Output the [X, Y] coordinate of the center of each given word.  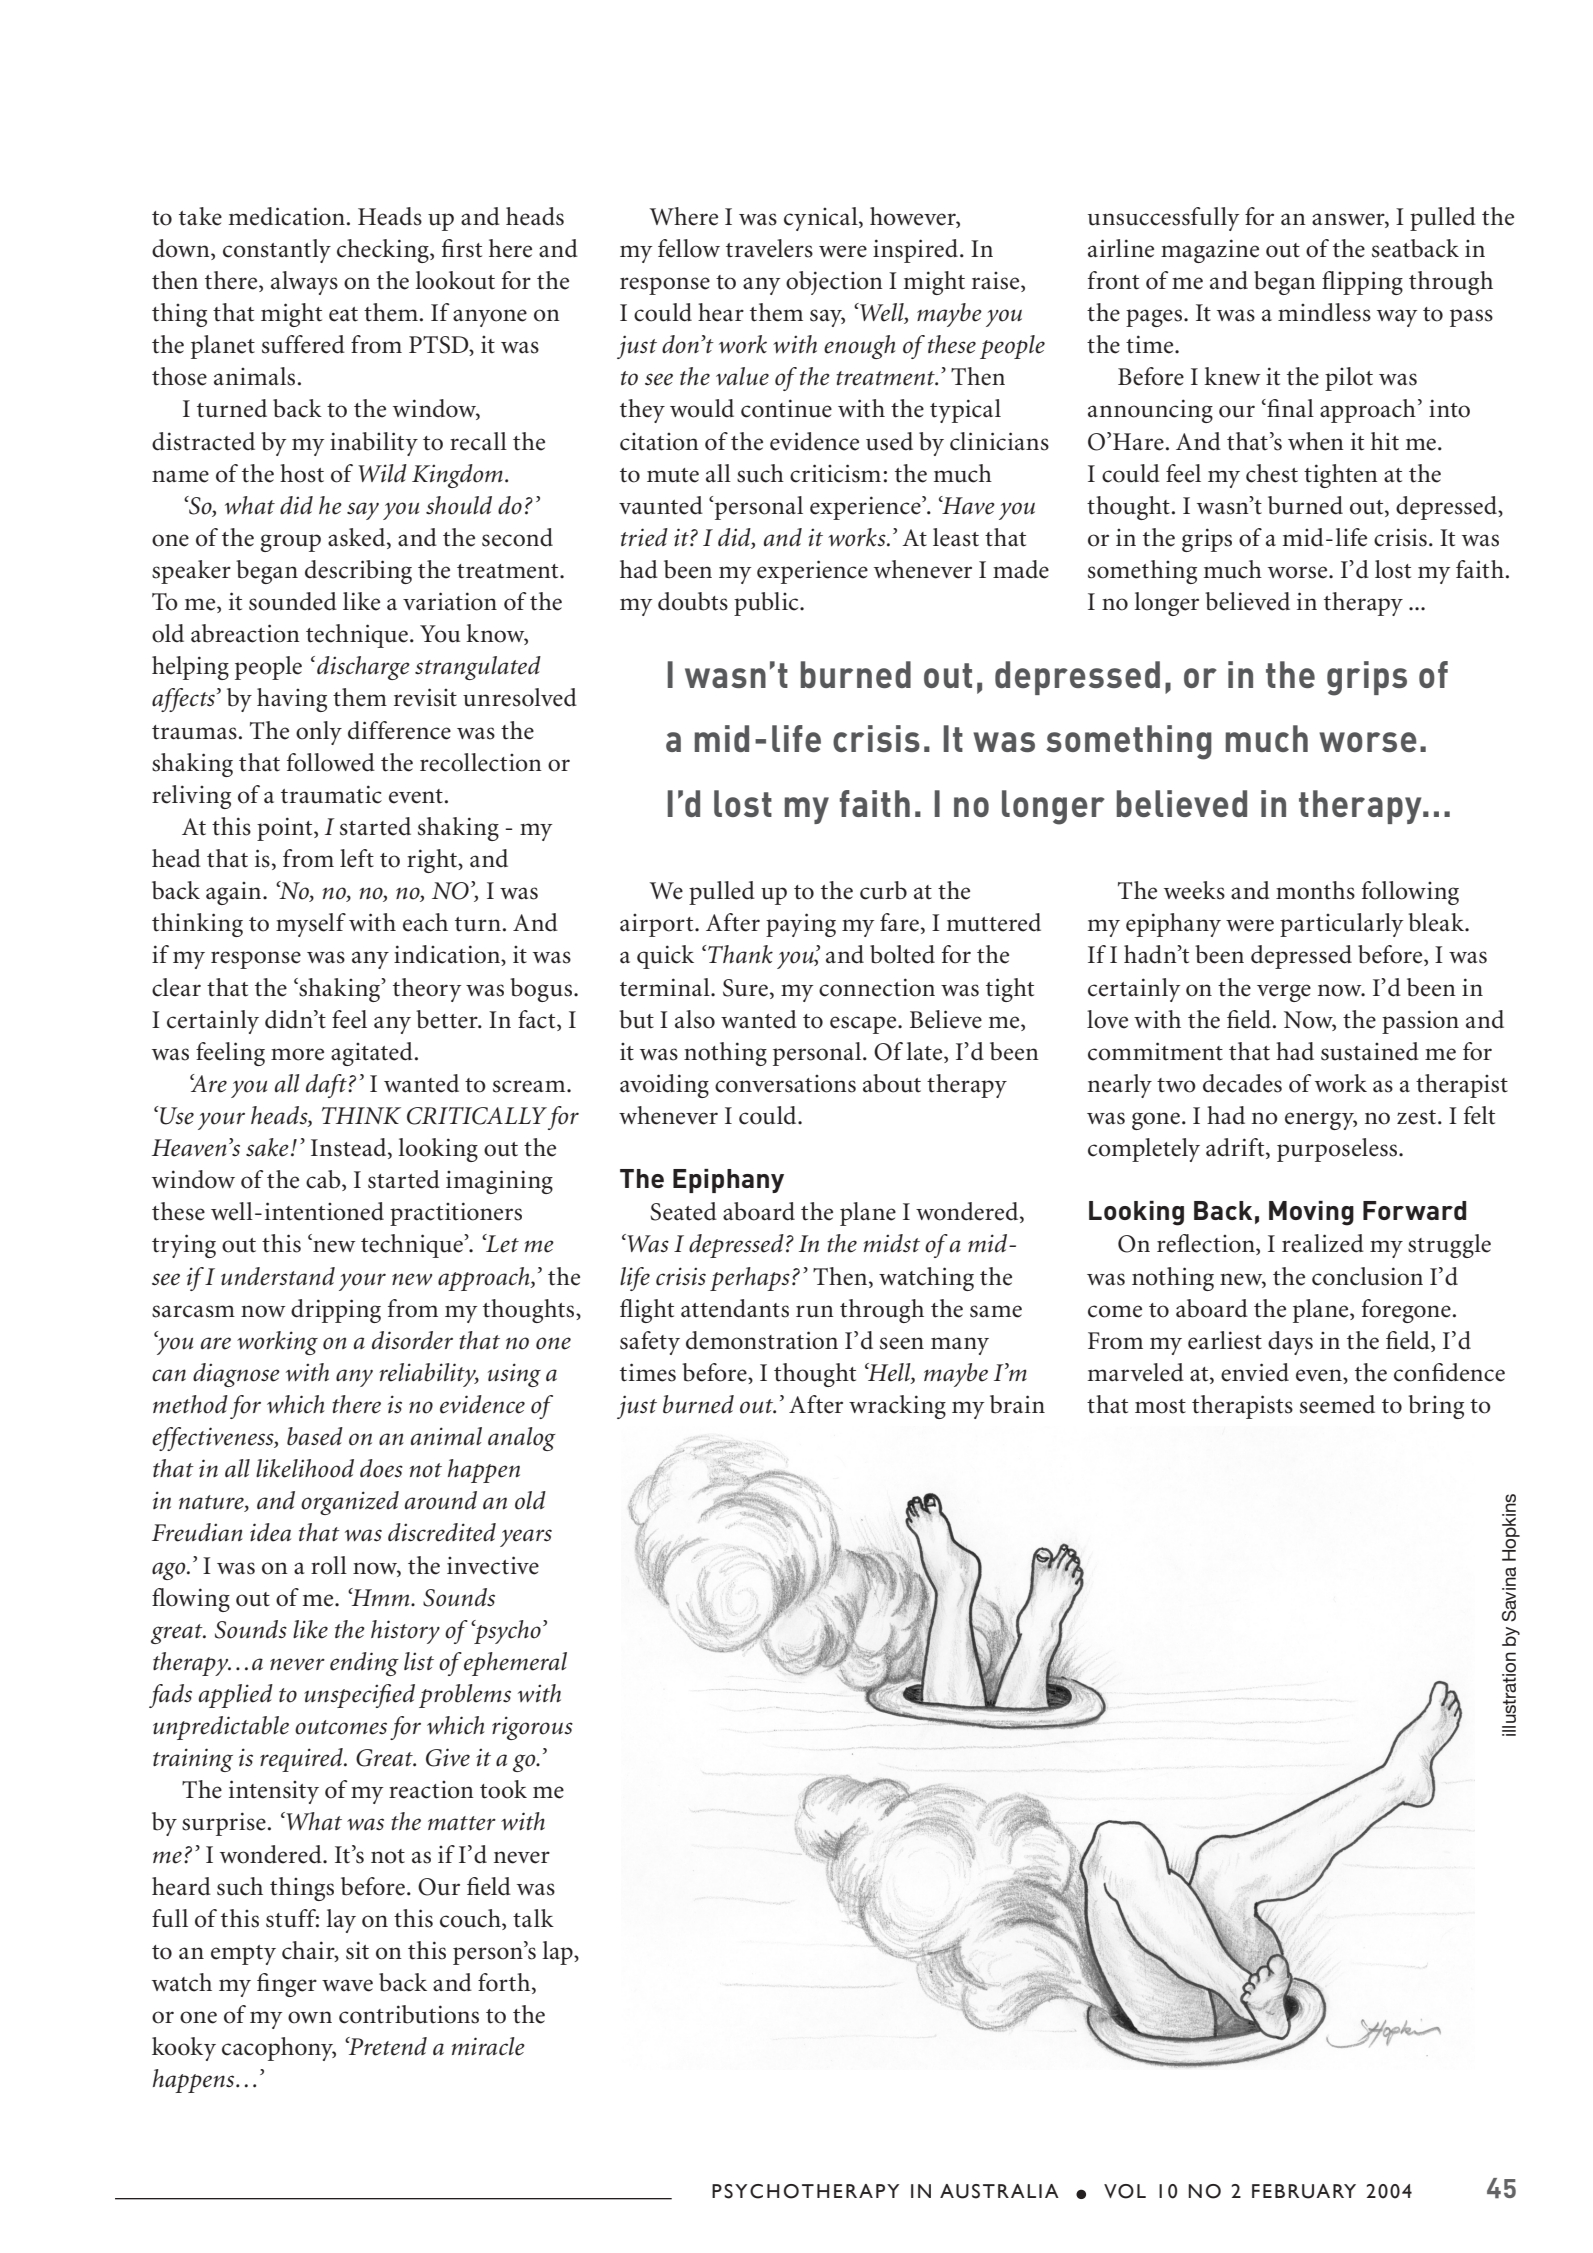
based [315, 1436]
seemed [1337, 1404]
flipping [1362, 283]
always [304, 283]
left [357, 858]
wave [347, 1985]
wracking [897, 1407]
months [1315, 890]
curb [883, 890]
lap [559, 1953]
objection [834, 283]
